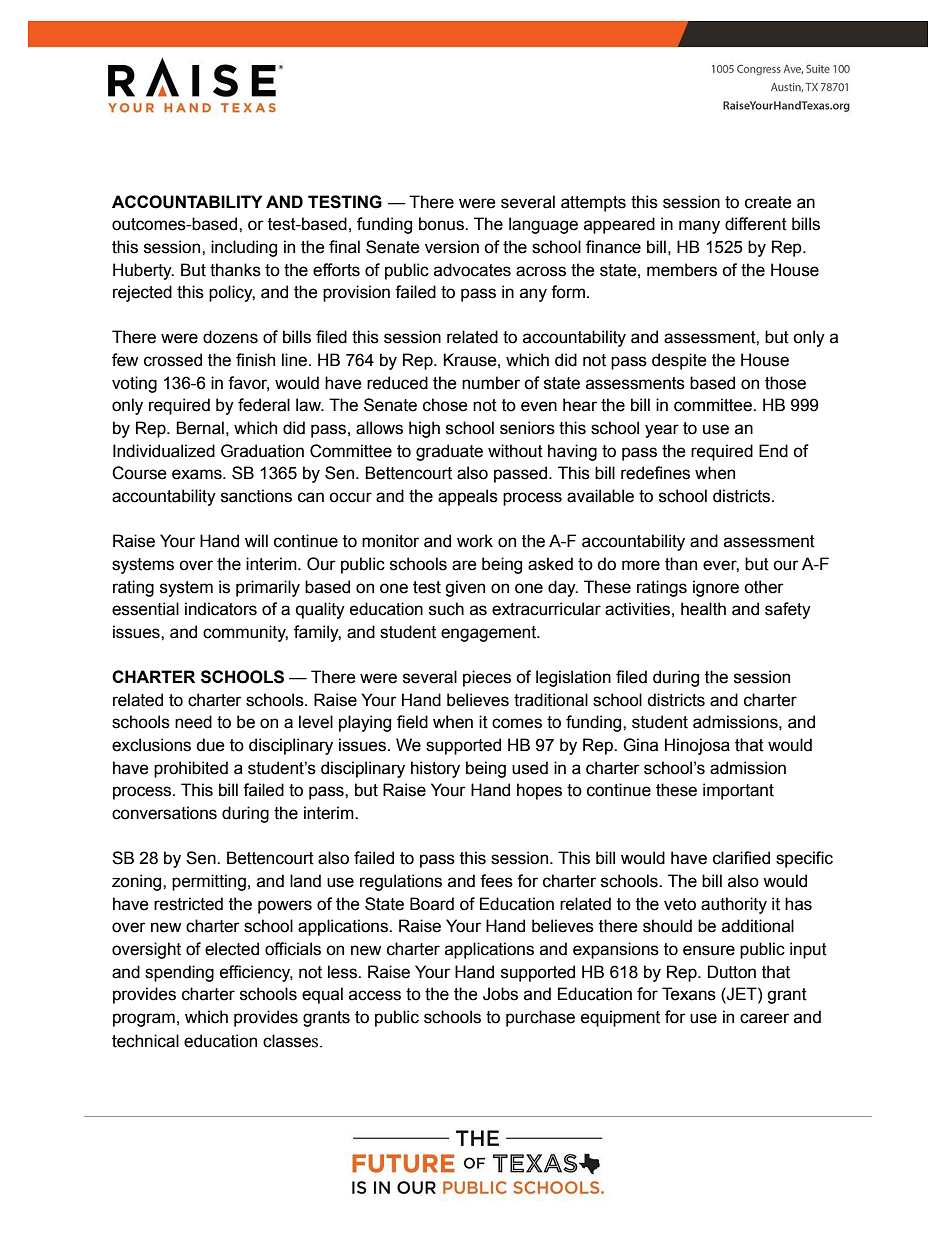 The height and width of the image is (1233, 952). What do you see at coordinates (244, 248) in the image?
I see `including` at bounding box center [244, 248].
